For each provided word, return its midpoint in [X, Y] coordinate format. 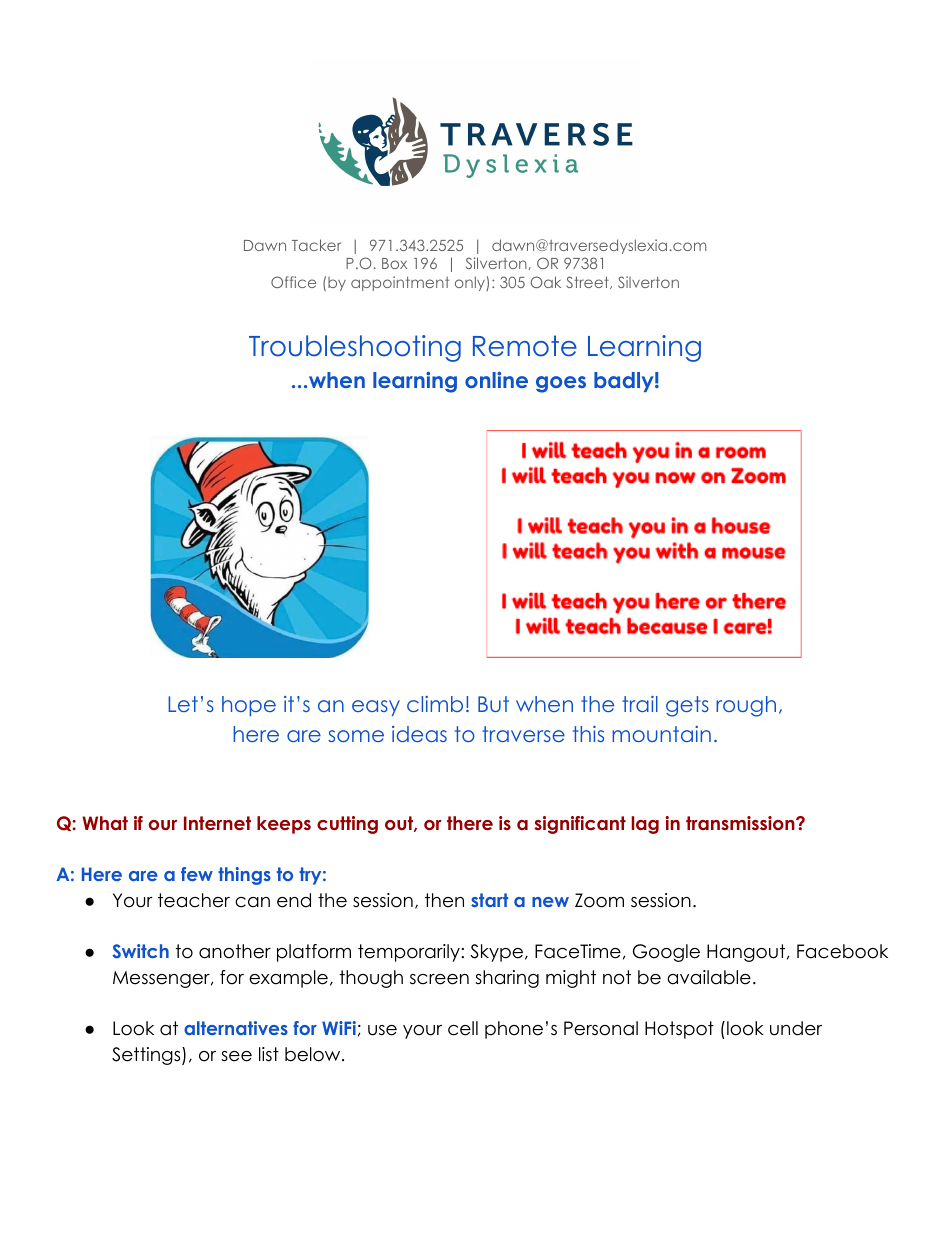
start [489, 900]
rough [746, 706]
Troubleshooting [355, 348]
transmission [740, 823]
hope [249, 706]
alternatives [236, 1028]
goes [561, 384]
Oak [545, 282]
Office [293, 282]
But [493, 704]
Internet [217, 823]
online [496, 380]
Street [588, 282]
